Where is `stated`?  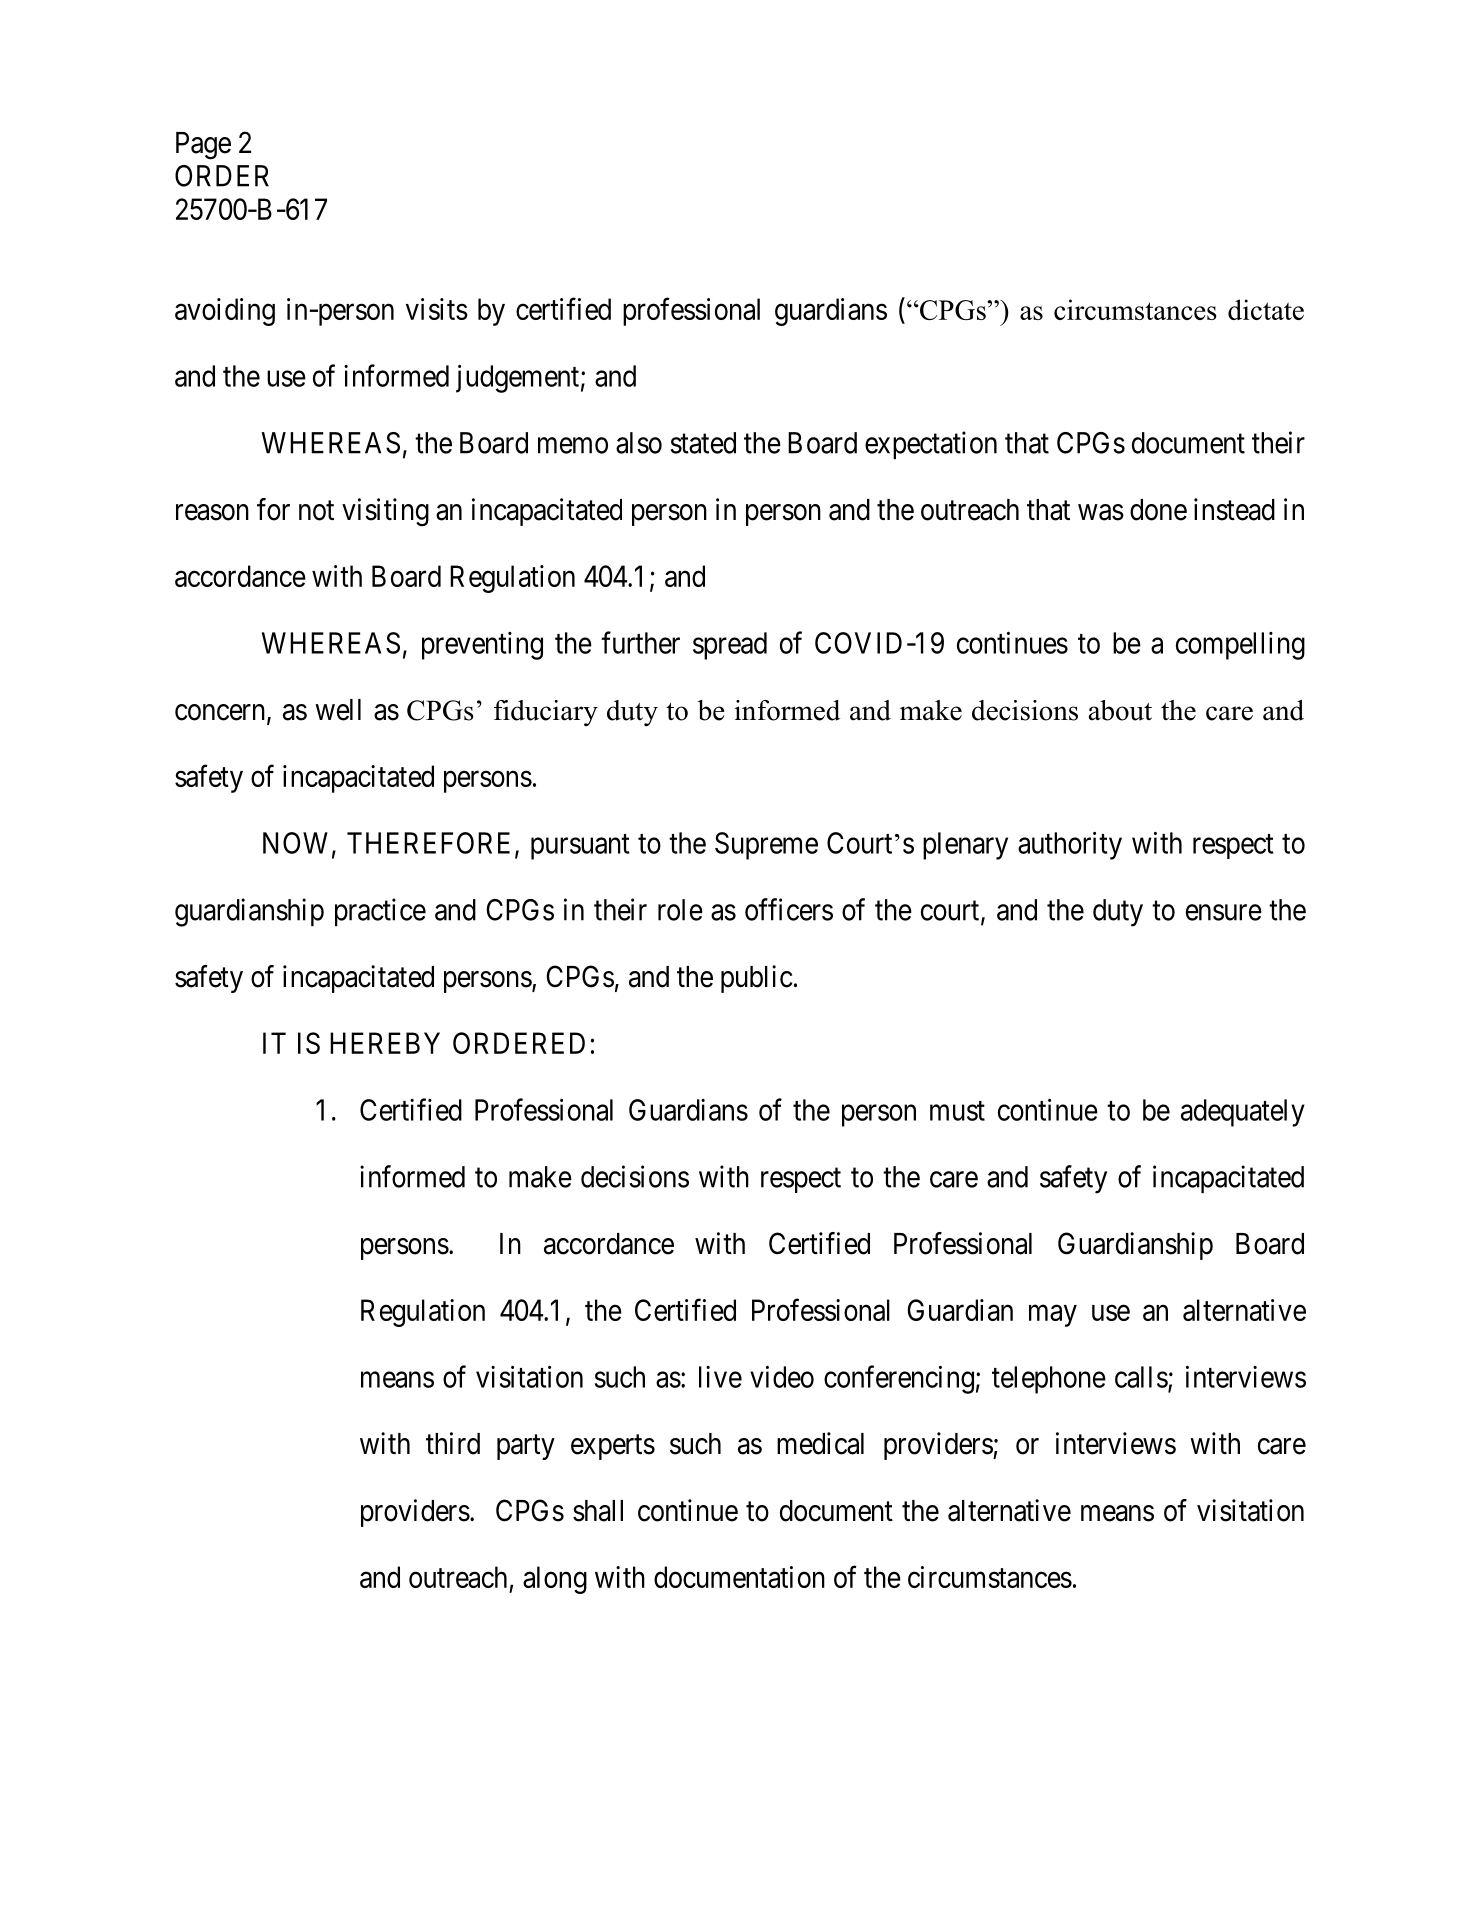
stated is located at coordinates (703, 443).
